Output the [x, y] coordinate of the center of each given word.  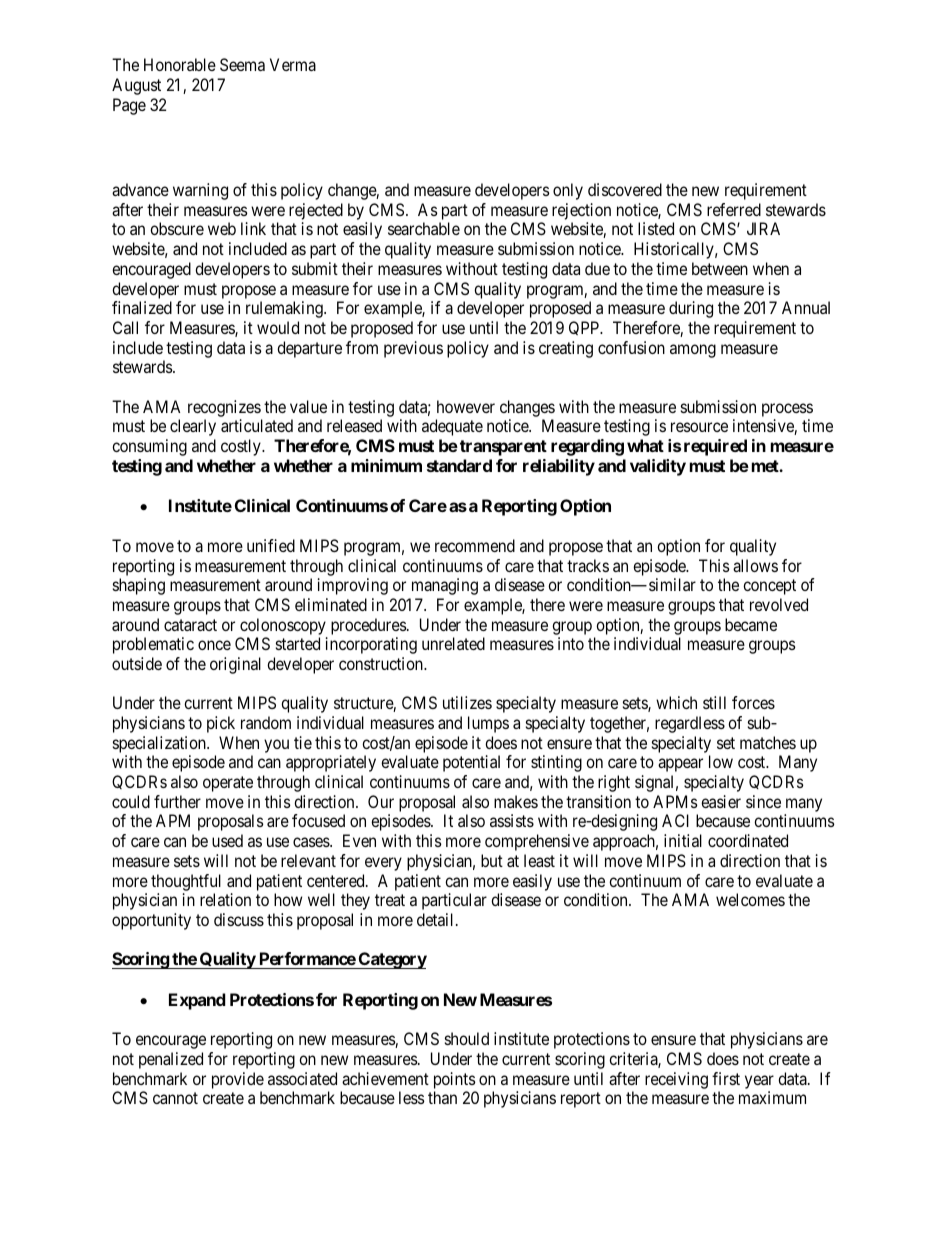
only [568, 191]
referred [734, 209]
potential [471, 763]
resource [699, 427]
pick [221, 724]
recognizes [224, 408]
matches [768, 742]
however [466, 406]
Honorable [180, 64]
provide [238, 1080]
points [455, 1080]
